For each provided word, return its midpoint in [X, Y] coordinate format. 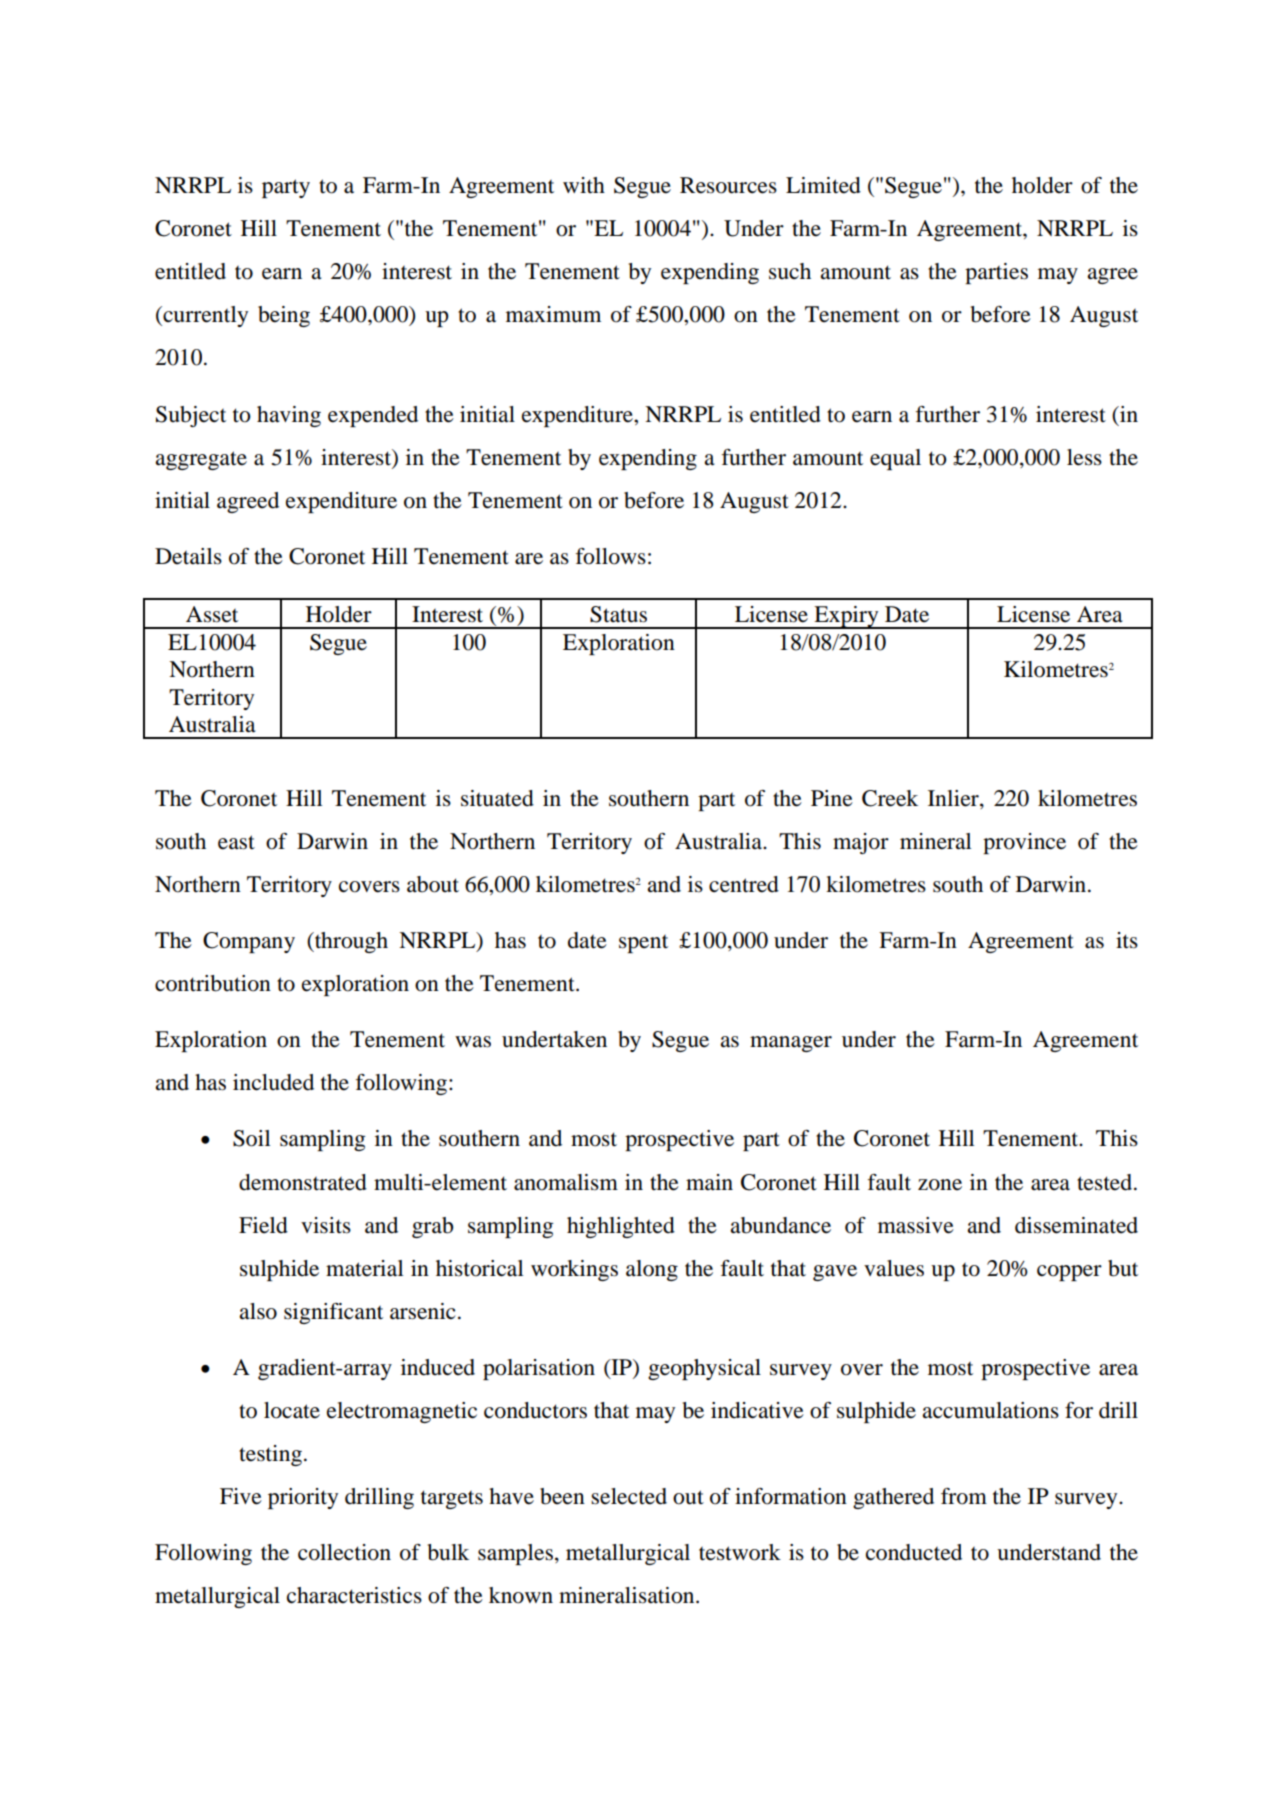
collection [344, 1552]
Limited [823, 185]
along [652, 1270]
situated [497, 798]
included [273, 1082]
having [289, 416]
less [1084, 457]
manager [791, 1044]
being [284, 316]
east [236, 842]
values [894, 1268]
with [584, 185]
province [1024, 843]
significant [333, 1313]
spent [643, 944]
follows [611, 556]
